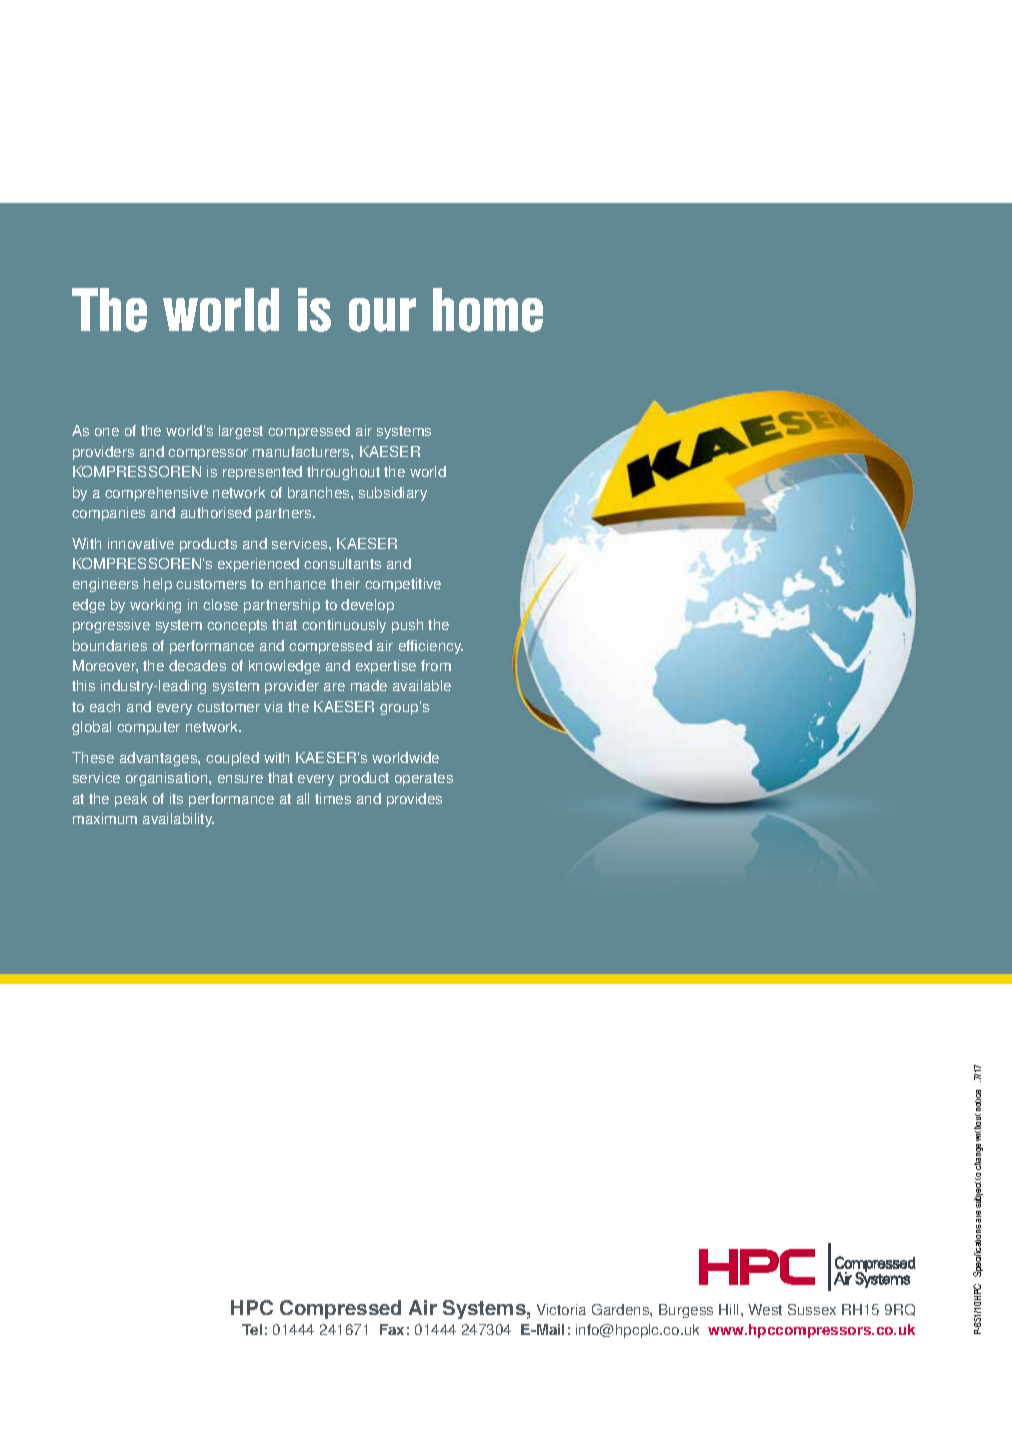  What do you see at coordinates (382, 315) in the document?
I see `our` at bounding box center [382, 315].
